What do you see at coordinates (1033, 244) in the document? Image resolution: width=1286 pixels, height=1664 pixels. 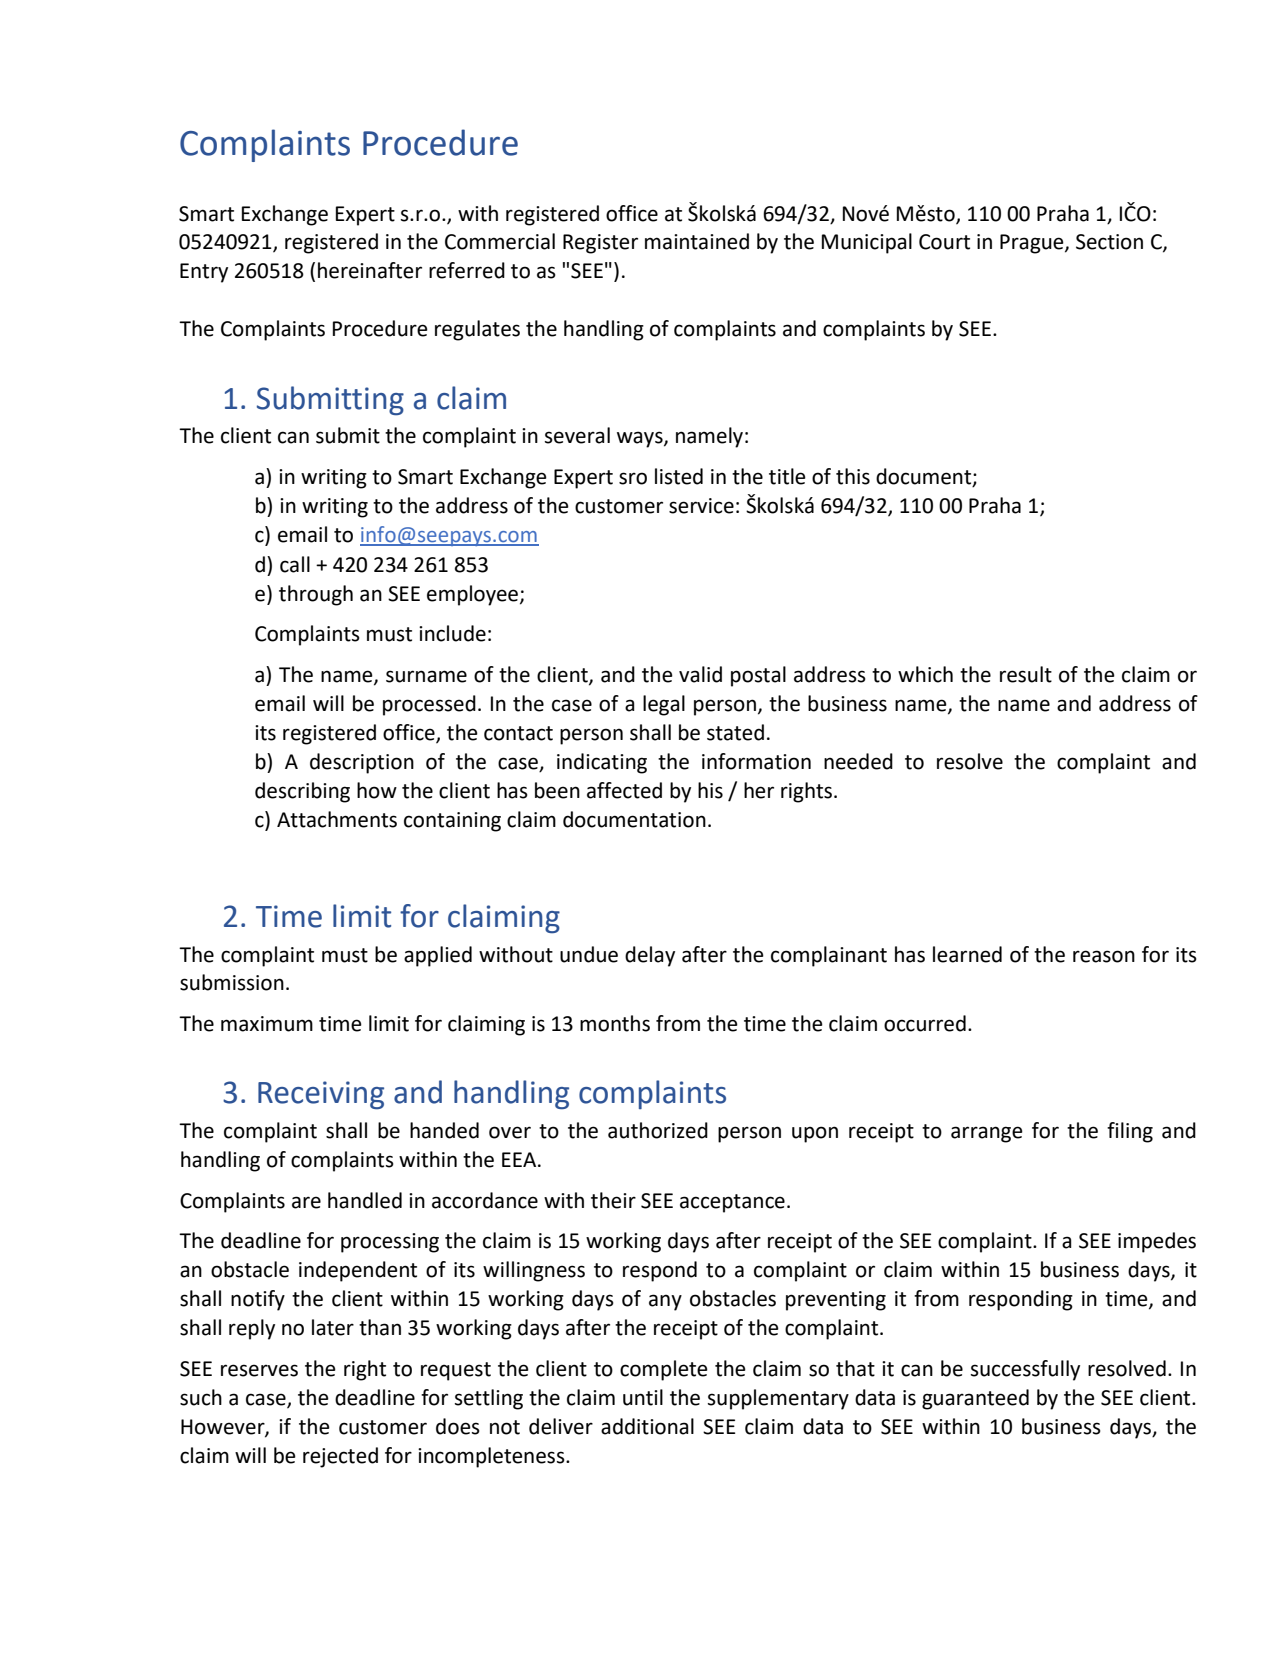 I see `Prague` at bounding box center [1033, 244].
